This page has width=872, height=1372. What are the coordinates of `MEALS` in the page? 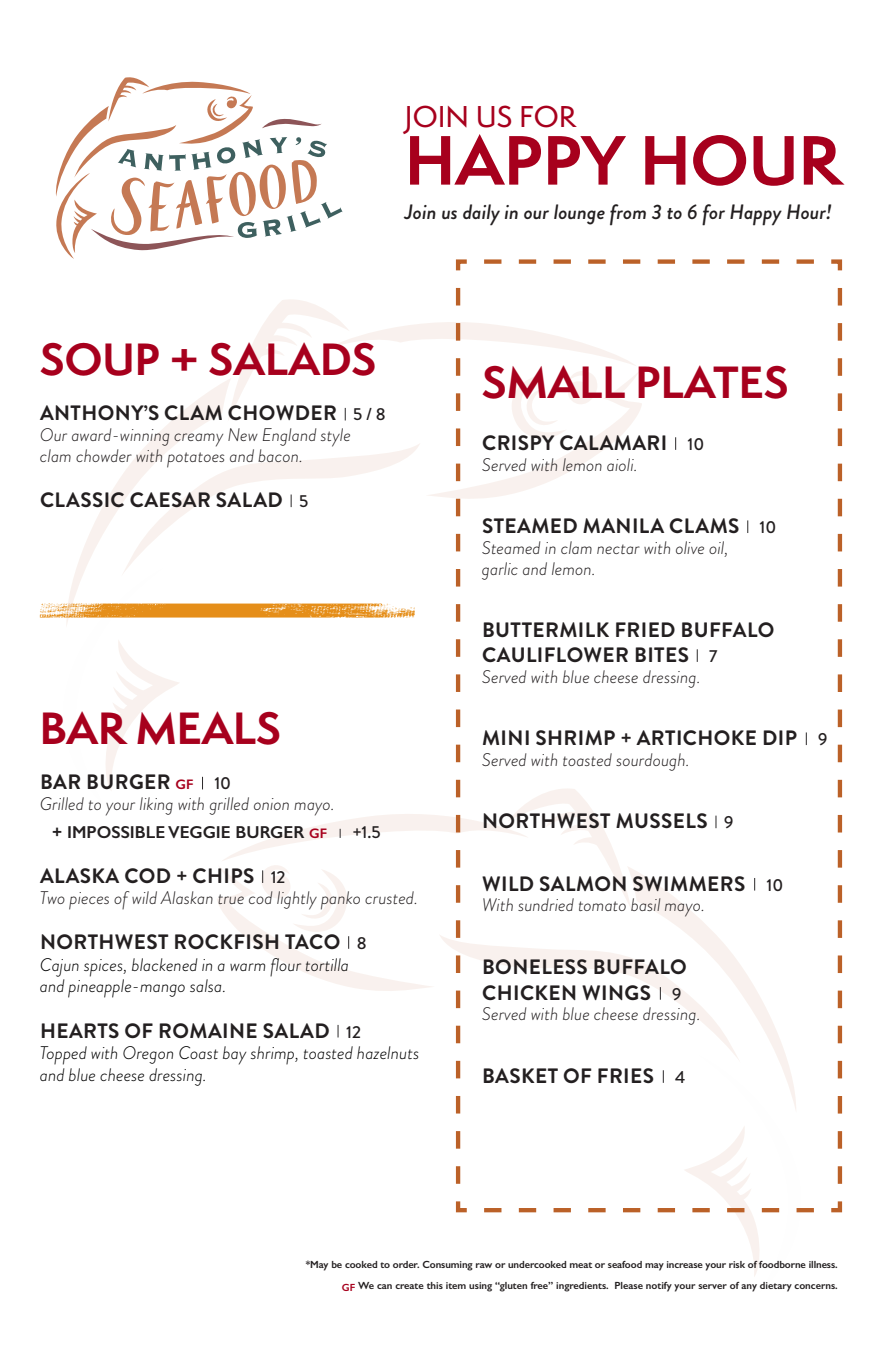 It's located at (208, 728).
